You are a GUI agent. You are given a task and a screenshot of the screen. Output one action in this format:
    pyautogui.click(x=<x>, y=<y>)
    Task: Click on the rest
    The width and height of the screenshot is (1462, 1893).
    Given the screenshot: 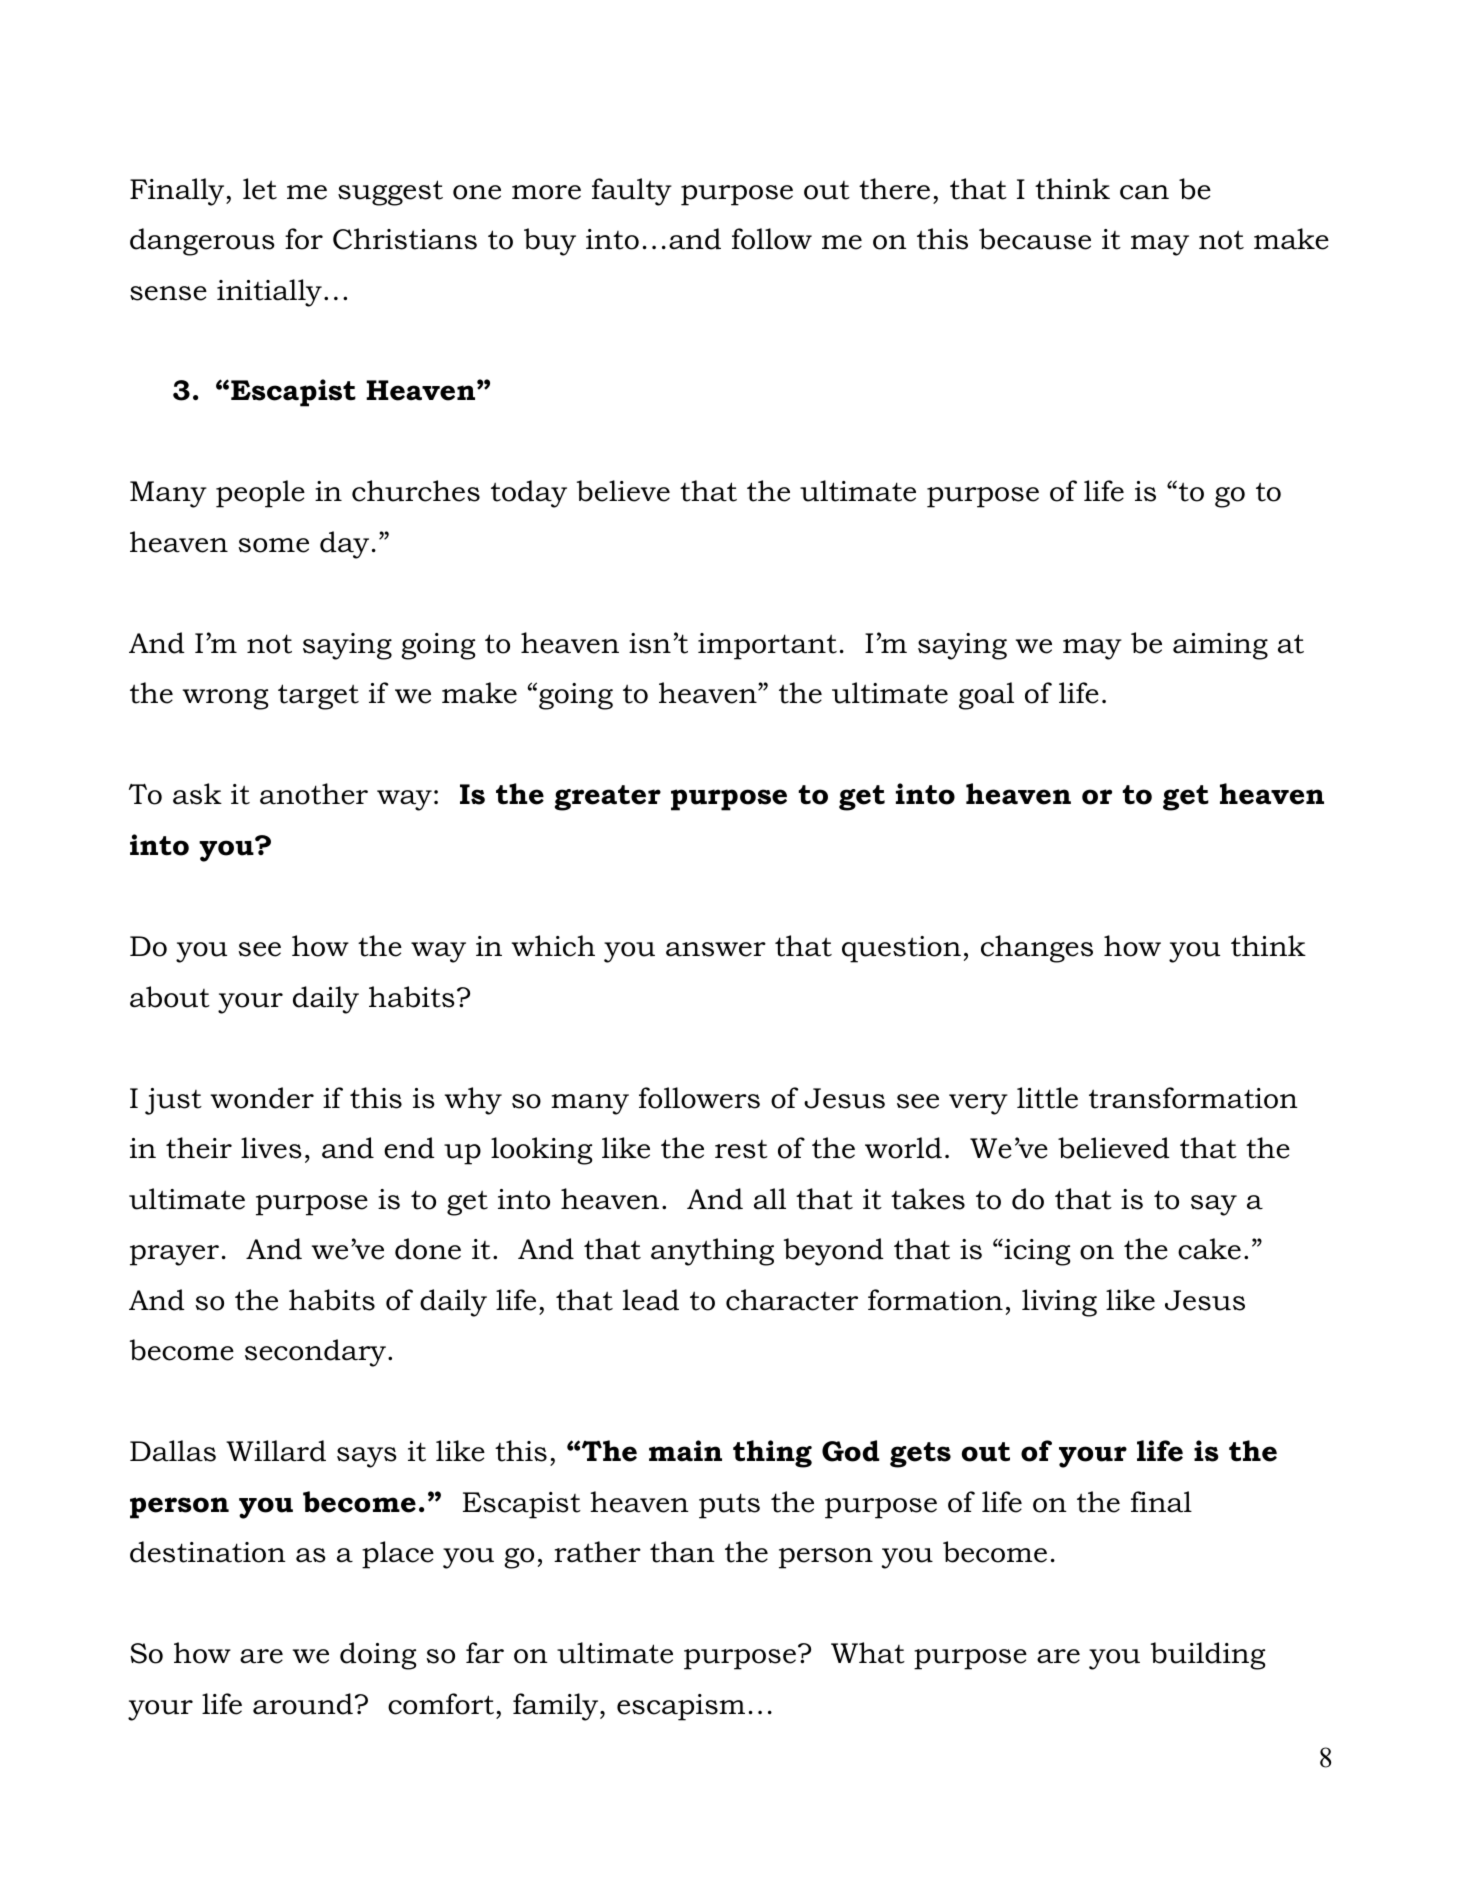 What is the action you would take?
    pyautogui.click(x=741, y=1149)
